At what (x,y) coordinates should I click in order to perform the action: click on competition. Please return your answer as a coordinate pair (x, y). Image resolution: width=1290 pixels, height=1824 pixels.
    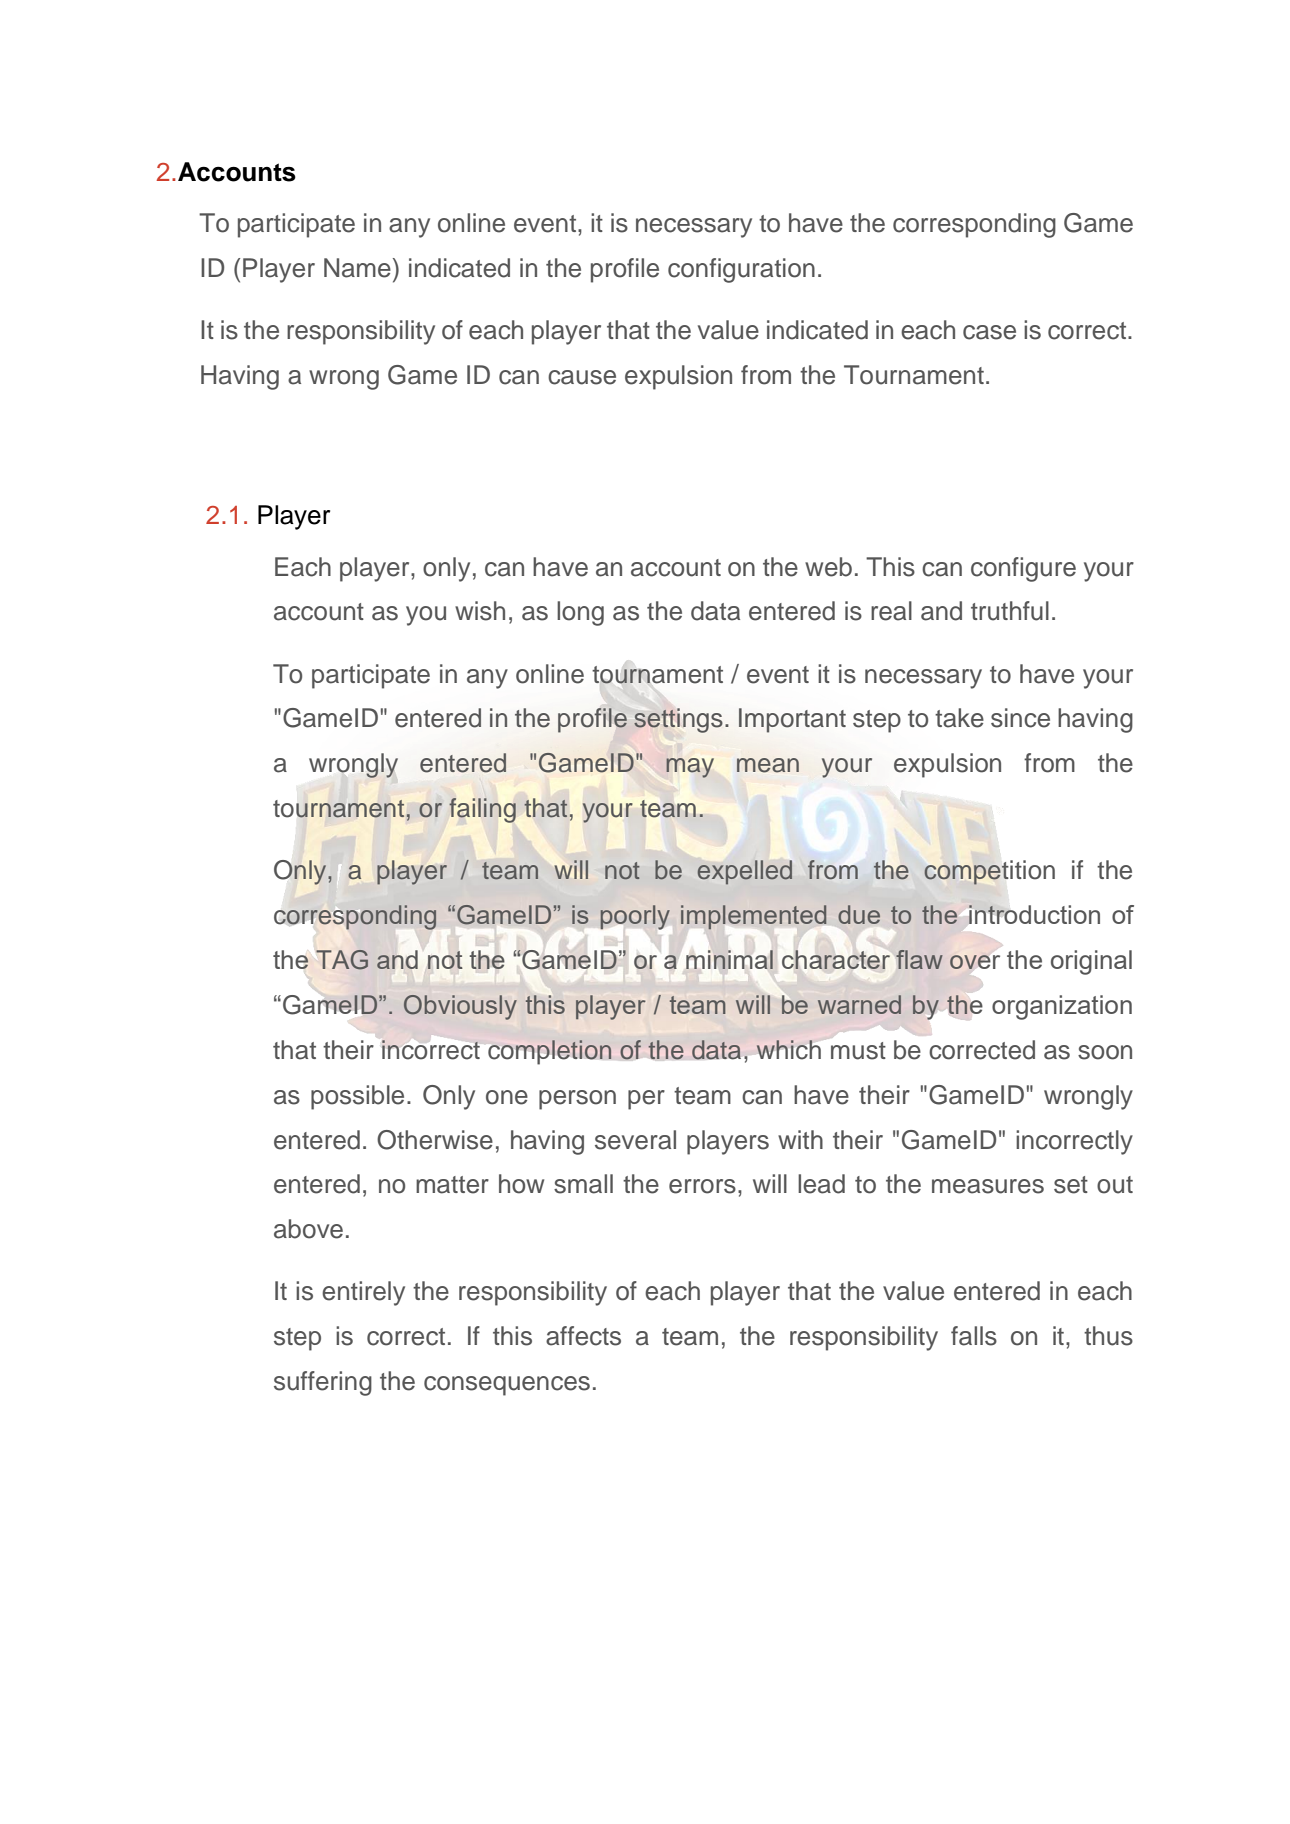
    Looking at the image, I should click on (989, 872).
